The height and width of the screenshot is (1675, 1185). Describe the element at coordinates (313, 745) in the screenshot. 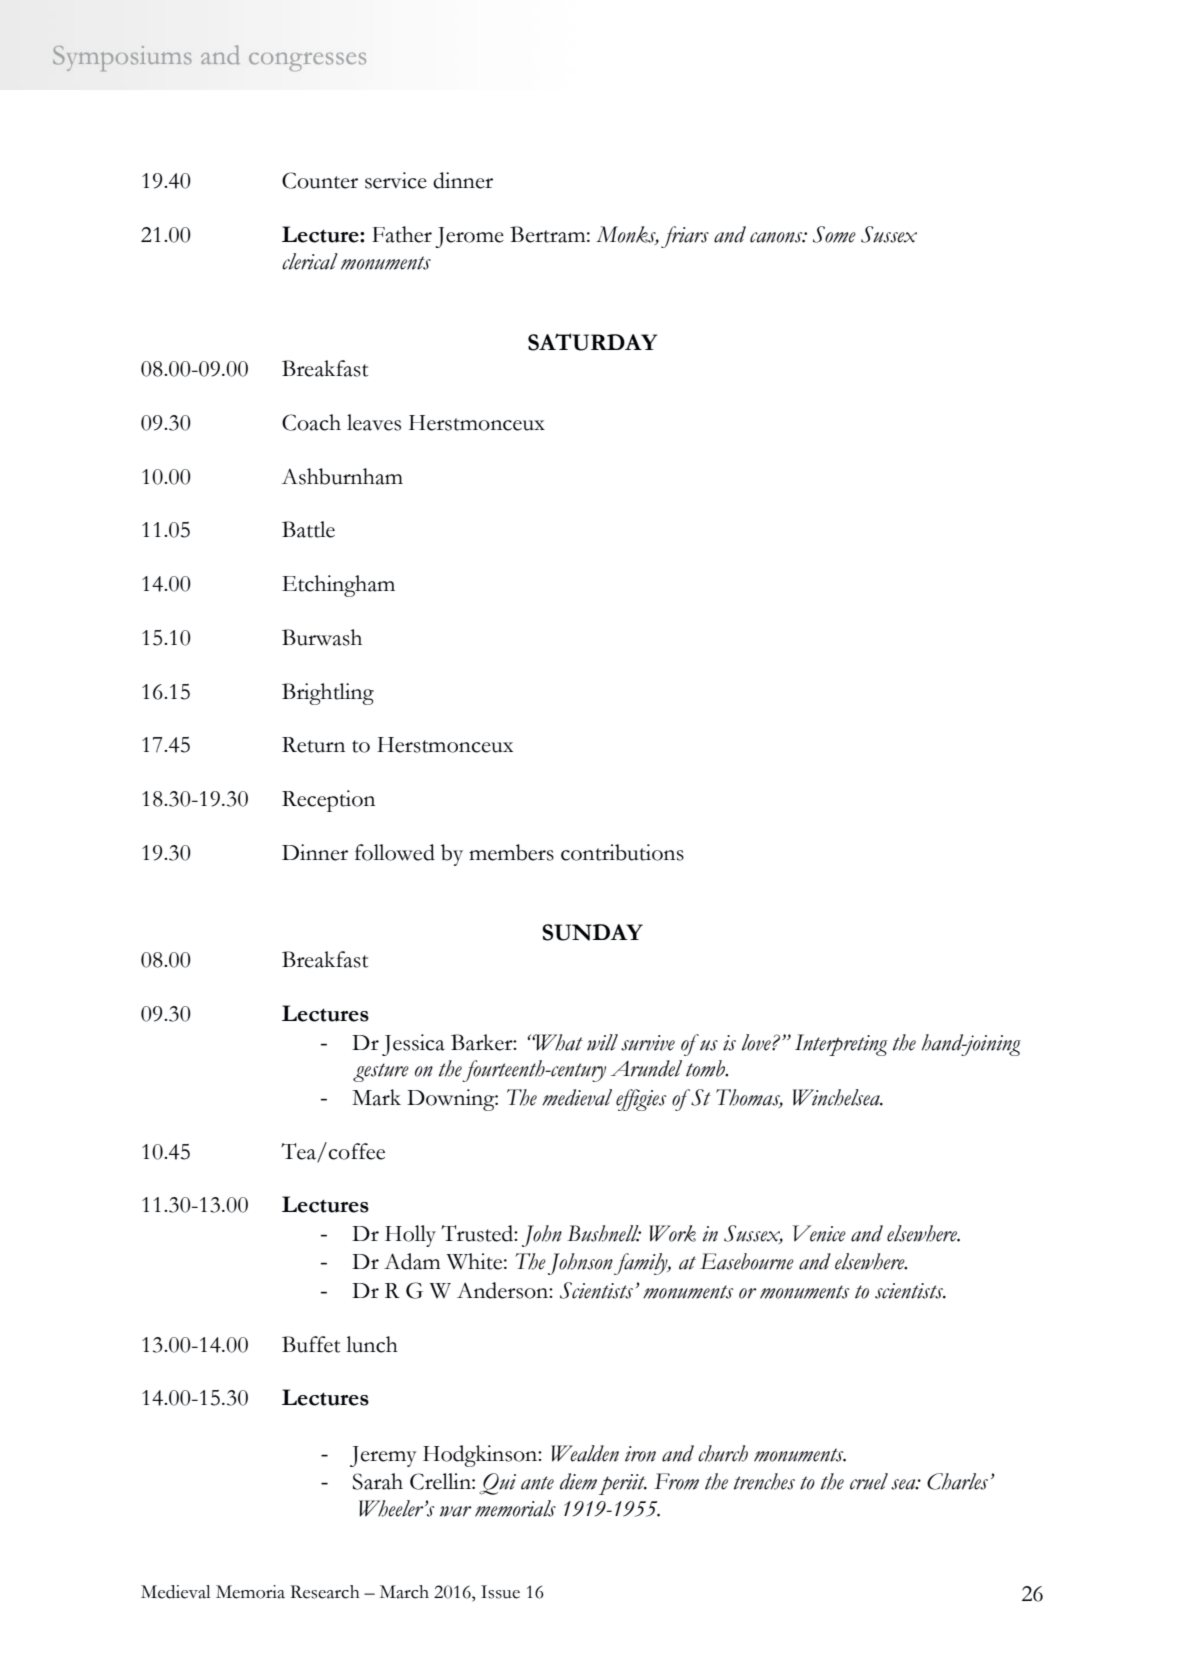

I see `Return` at that location.
